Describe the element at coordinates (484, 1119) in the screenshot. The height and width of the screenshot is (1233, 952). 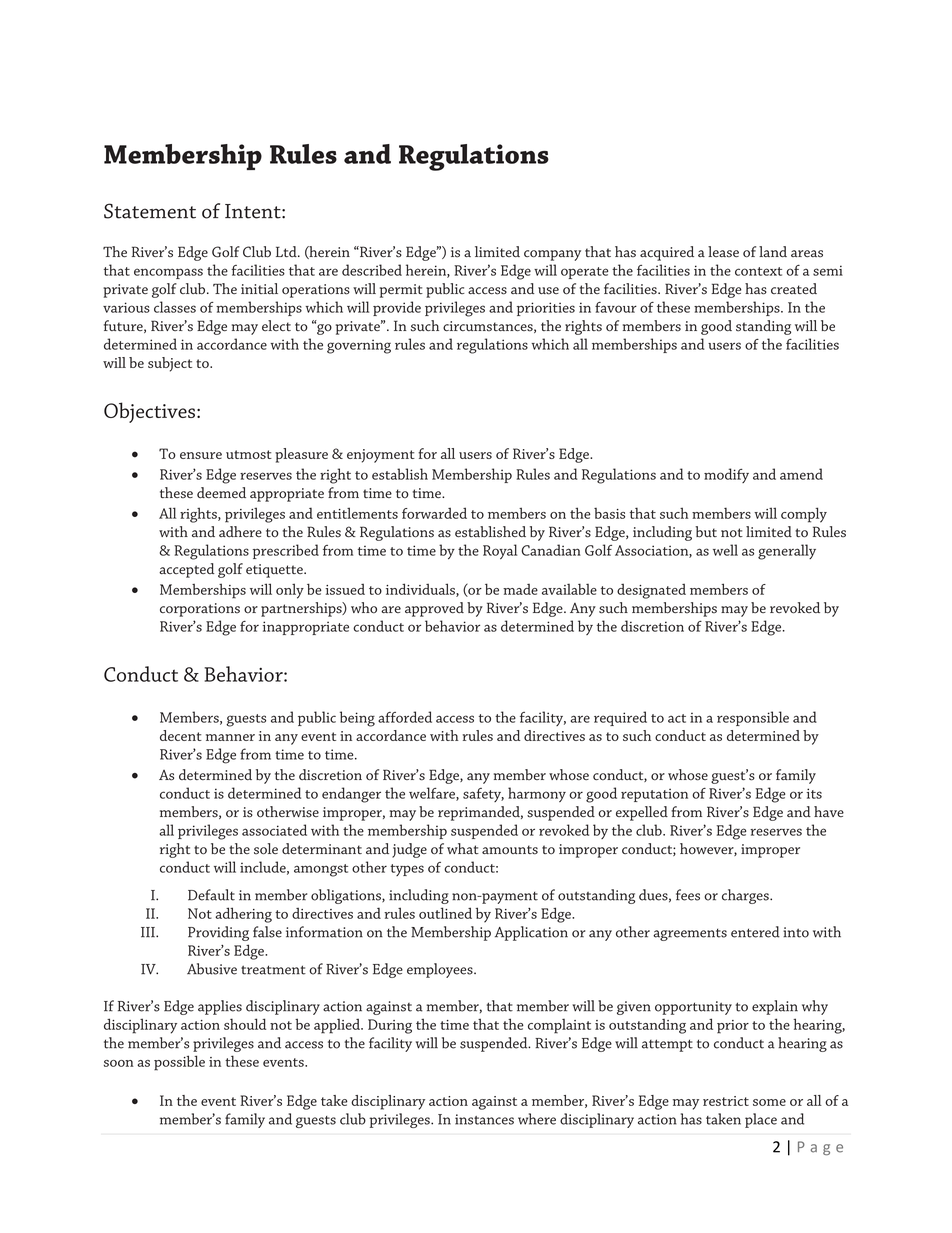
I see `instances` at that location.
